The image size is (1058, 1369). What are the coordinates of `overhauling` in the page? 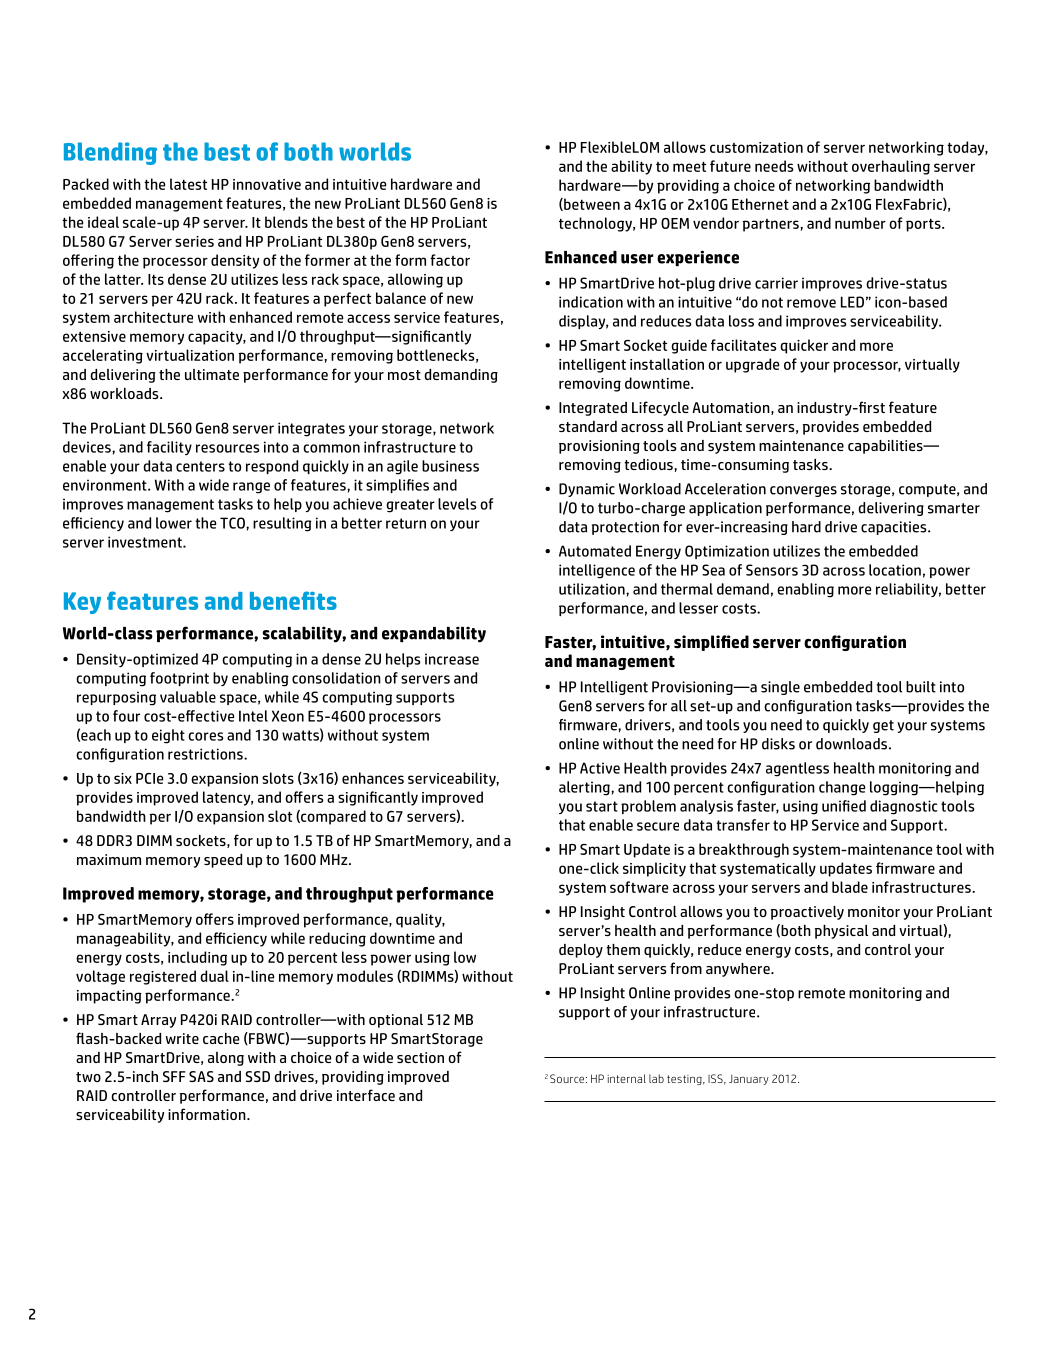 It's located at (891, 167).
